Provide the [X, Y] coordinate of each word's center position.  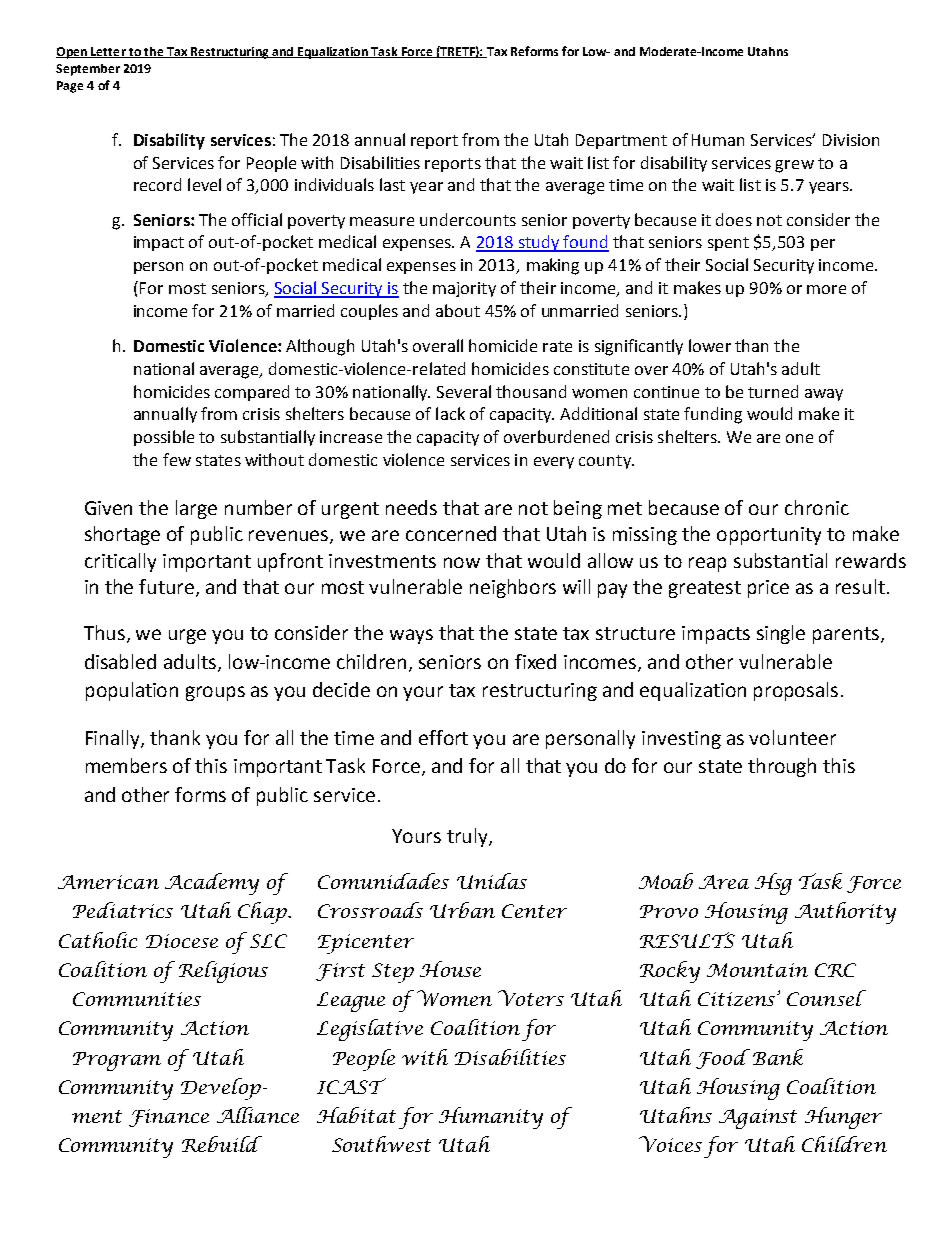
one [799, 438]
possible [164, 438]
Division [851, 140]
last [392, 184]
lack [450, 413]
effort [443, 737]
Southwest [381, 1144]
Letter [108, 52]
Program [117, 1061]
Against [758, 1119]
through [782, 767]
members [126, 765]
